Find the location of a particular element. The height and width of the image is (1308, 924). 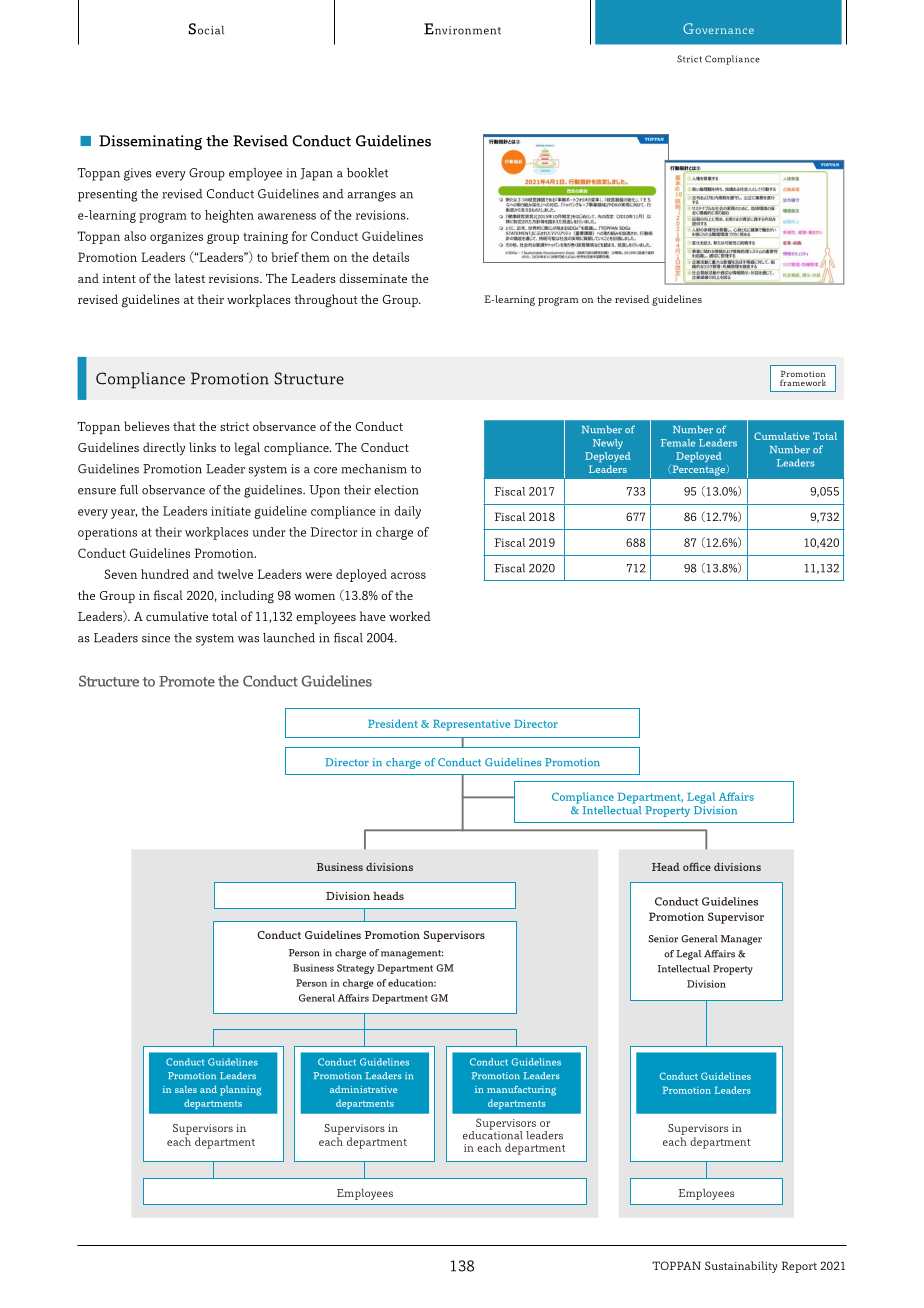

arranges is located at coordinates (371, 196).
